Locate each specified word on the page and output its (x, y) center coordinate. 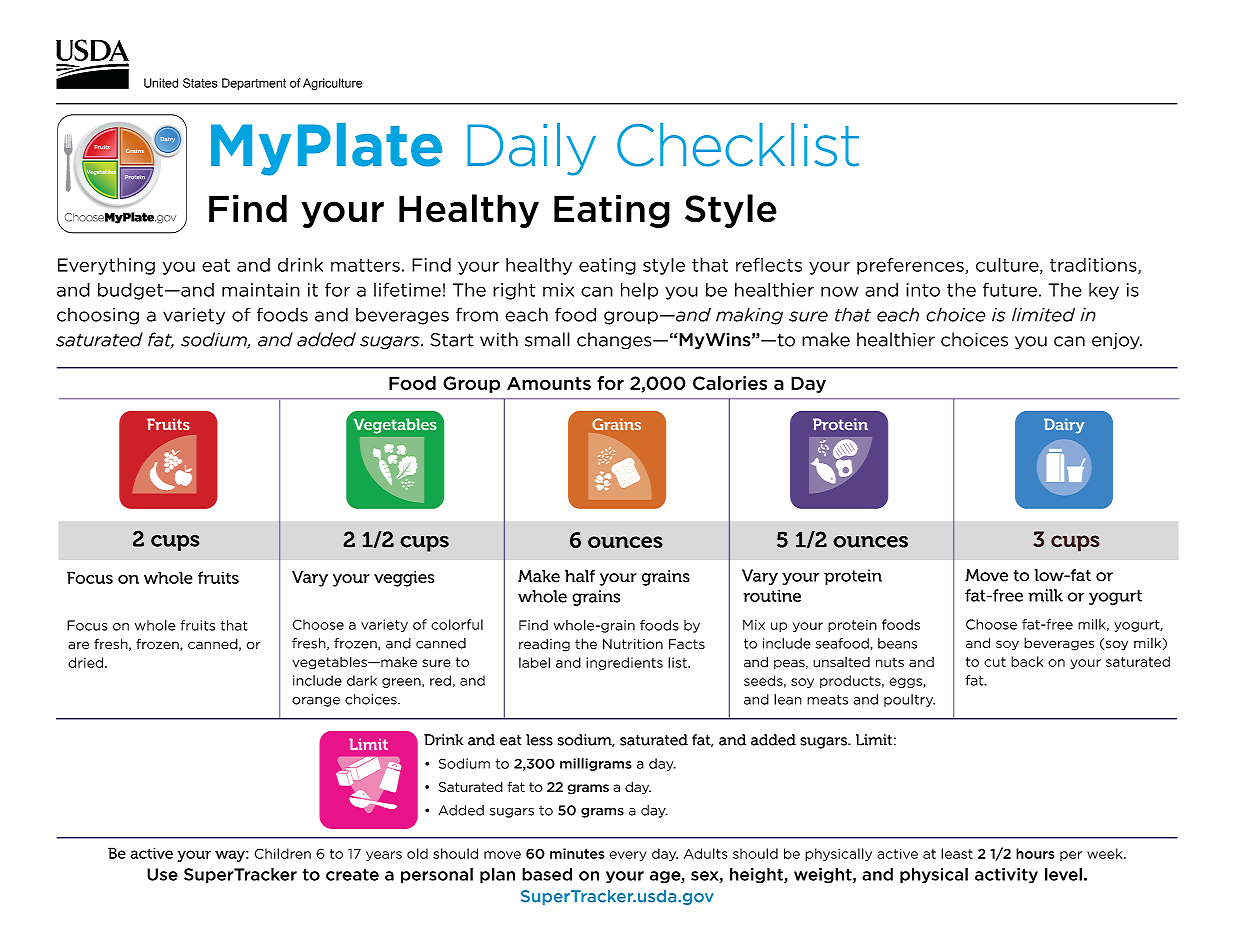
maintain (261, 290)
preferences (910, 266)
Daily (531, 149)
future (1010, 289)
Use (162, 874)
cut (995, 662)
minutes (577, 853)
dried (87, 662)
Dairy (1064, 426)
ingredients (624, 663)
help (639, 291)
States (200, 83)
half (580, 576)
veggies (404, 578)
